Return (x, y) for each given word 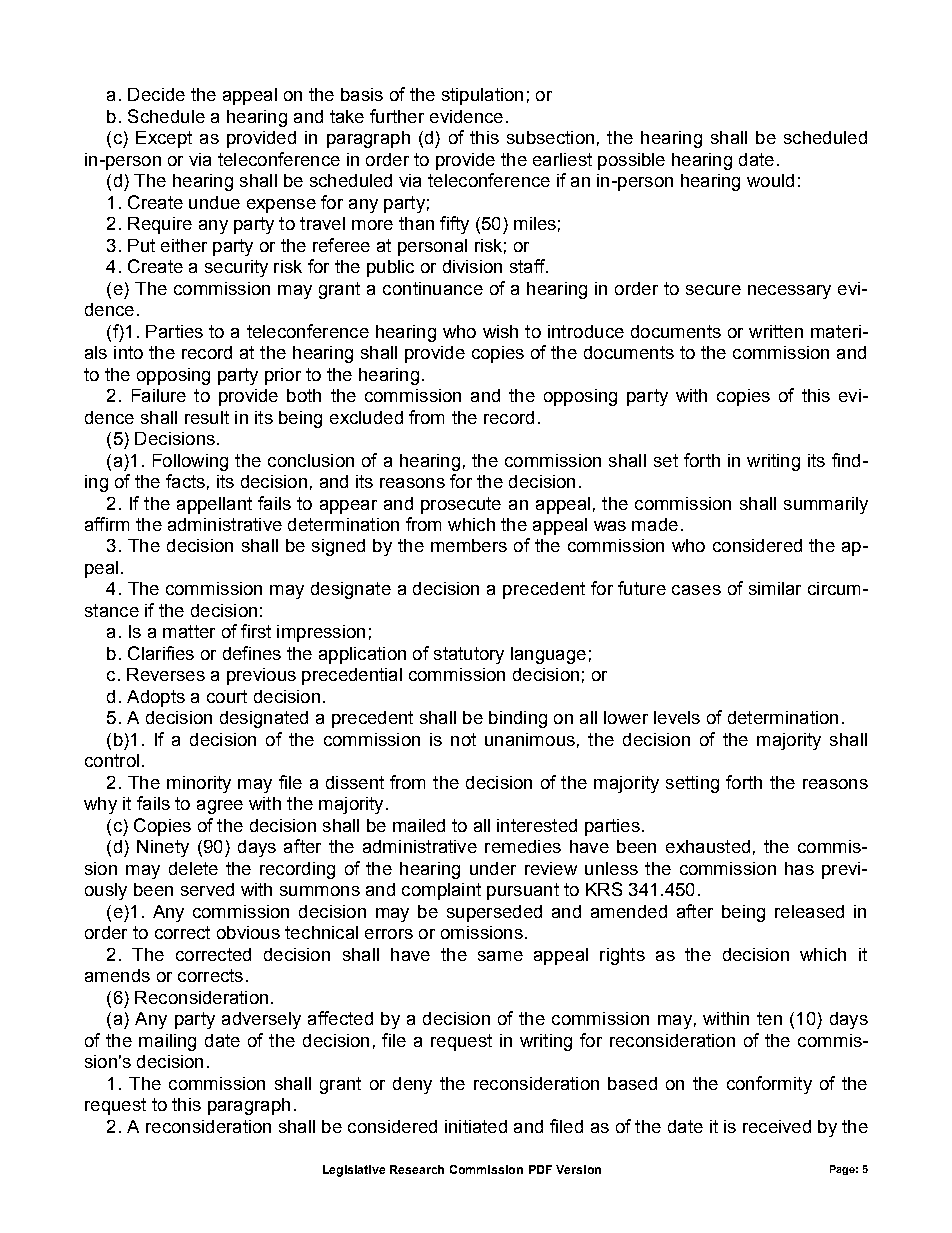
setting (692, 784)
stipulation (482, 96)
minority (199, 784)
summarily (826, 505)
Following (190, 462)
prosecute (461, 505)
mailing (167, 1042)
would (770, 180)
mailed (419, 825)
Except (164, 139)
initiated (476, 1126)
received (777, 1126)
